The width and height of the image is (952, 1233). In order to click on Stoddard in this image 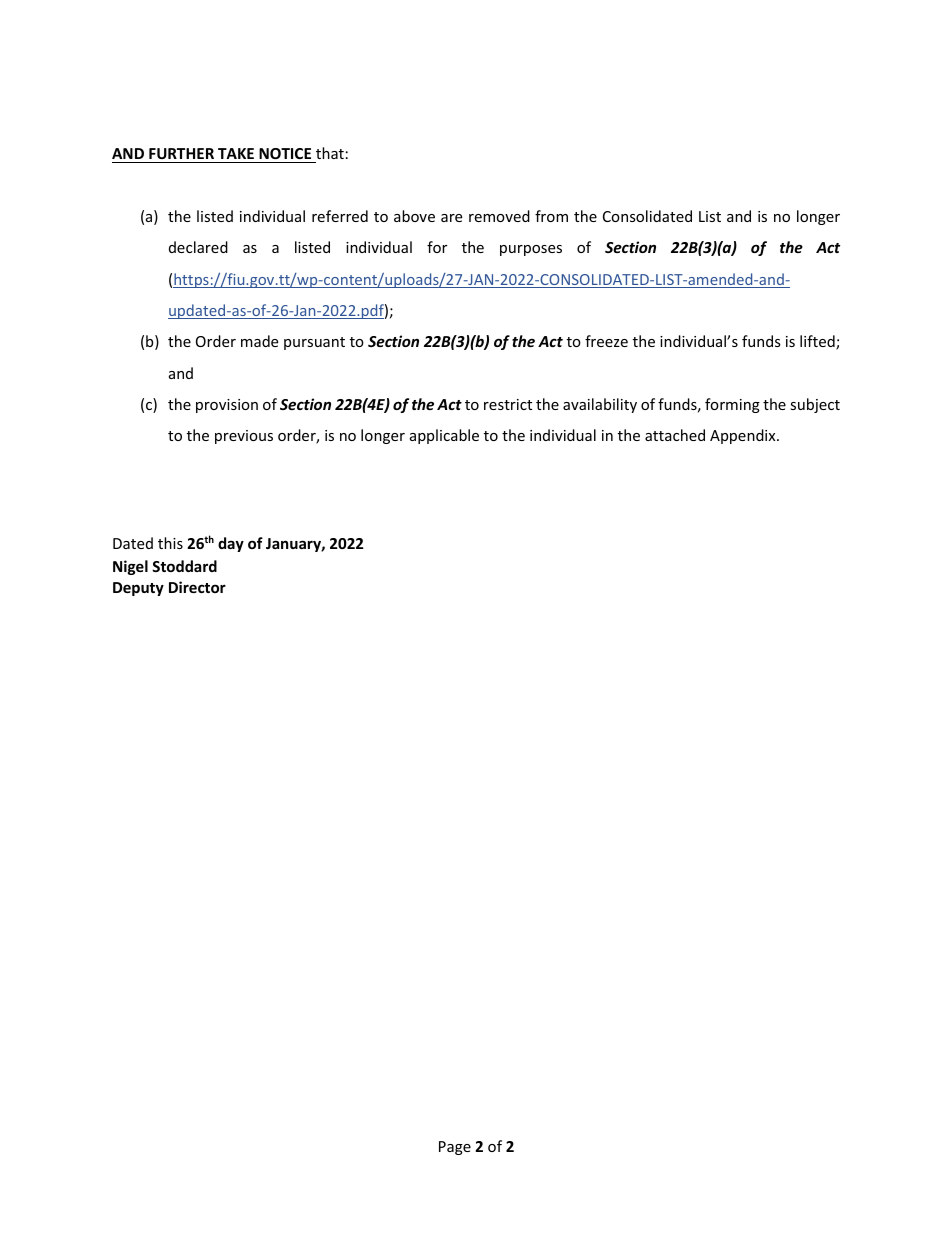, I will do `click(184, 566)`.
